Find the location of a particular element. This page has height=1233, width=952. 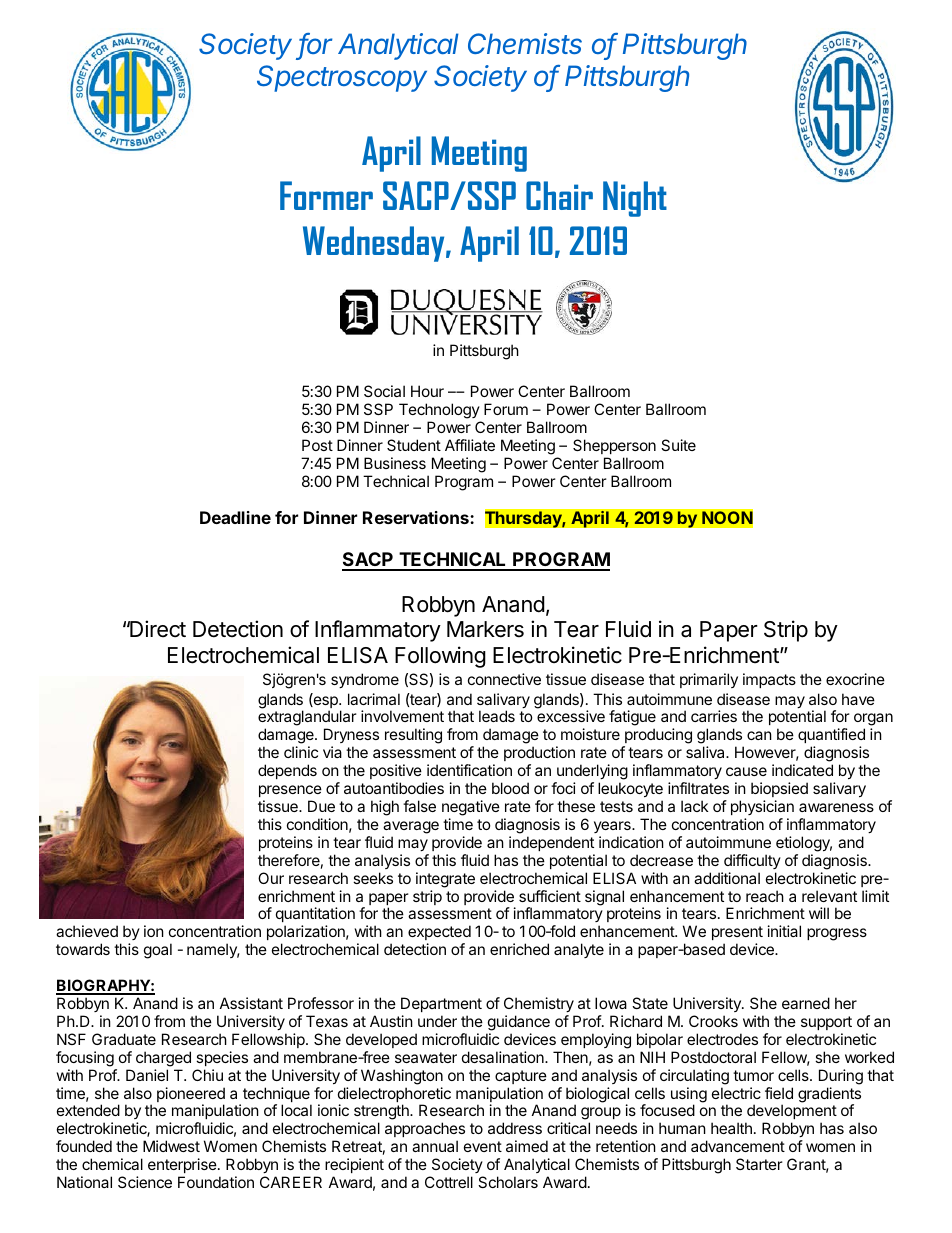

Chair is located at coordinates (559, 195).
